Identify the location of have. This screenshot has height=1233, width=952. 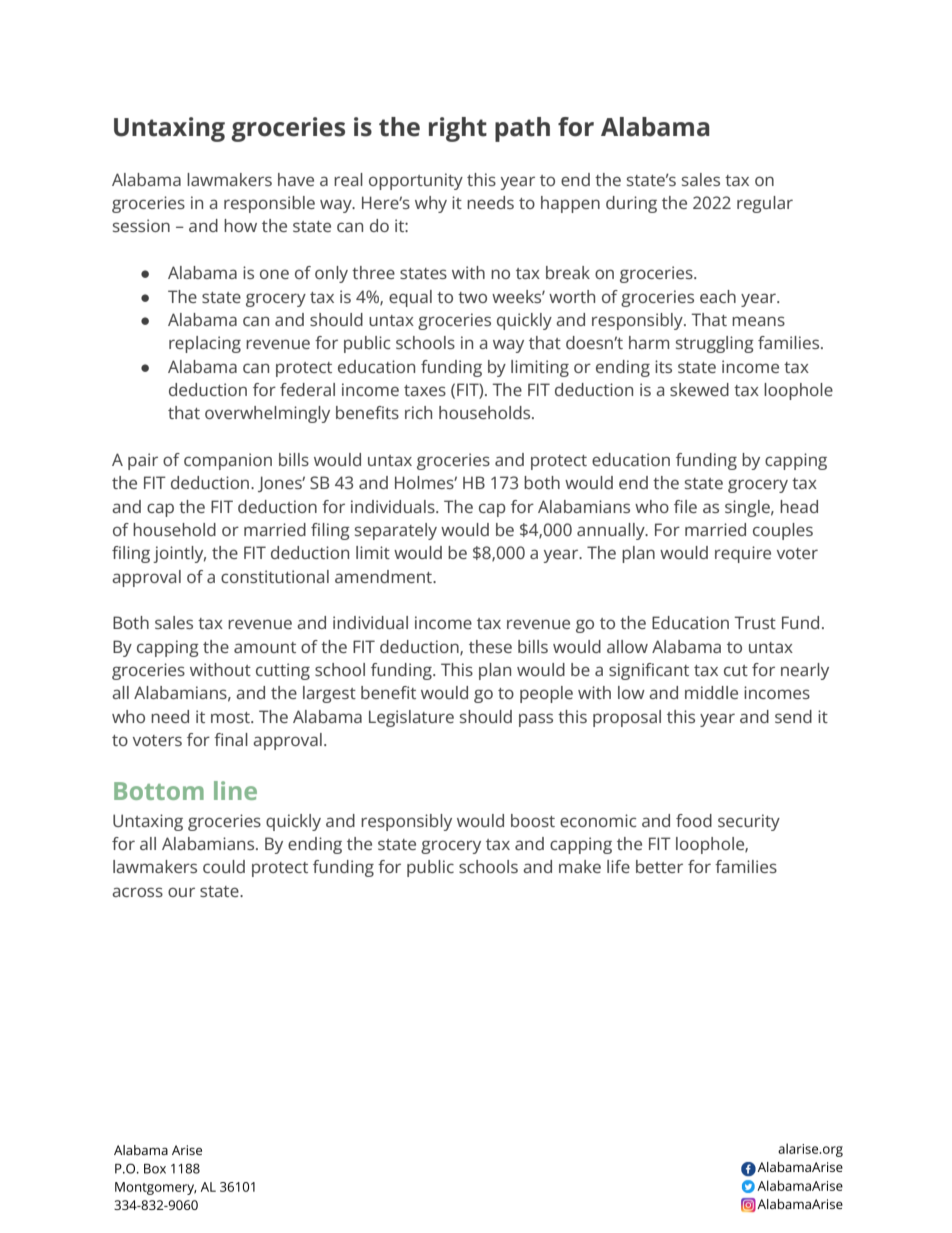
(296, 179).
